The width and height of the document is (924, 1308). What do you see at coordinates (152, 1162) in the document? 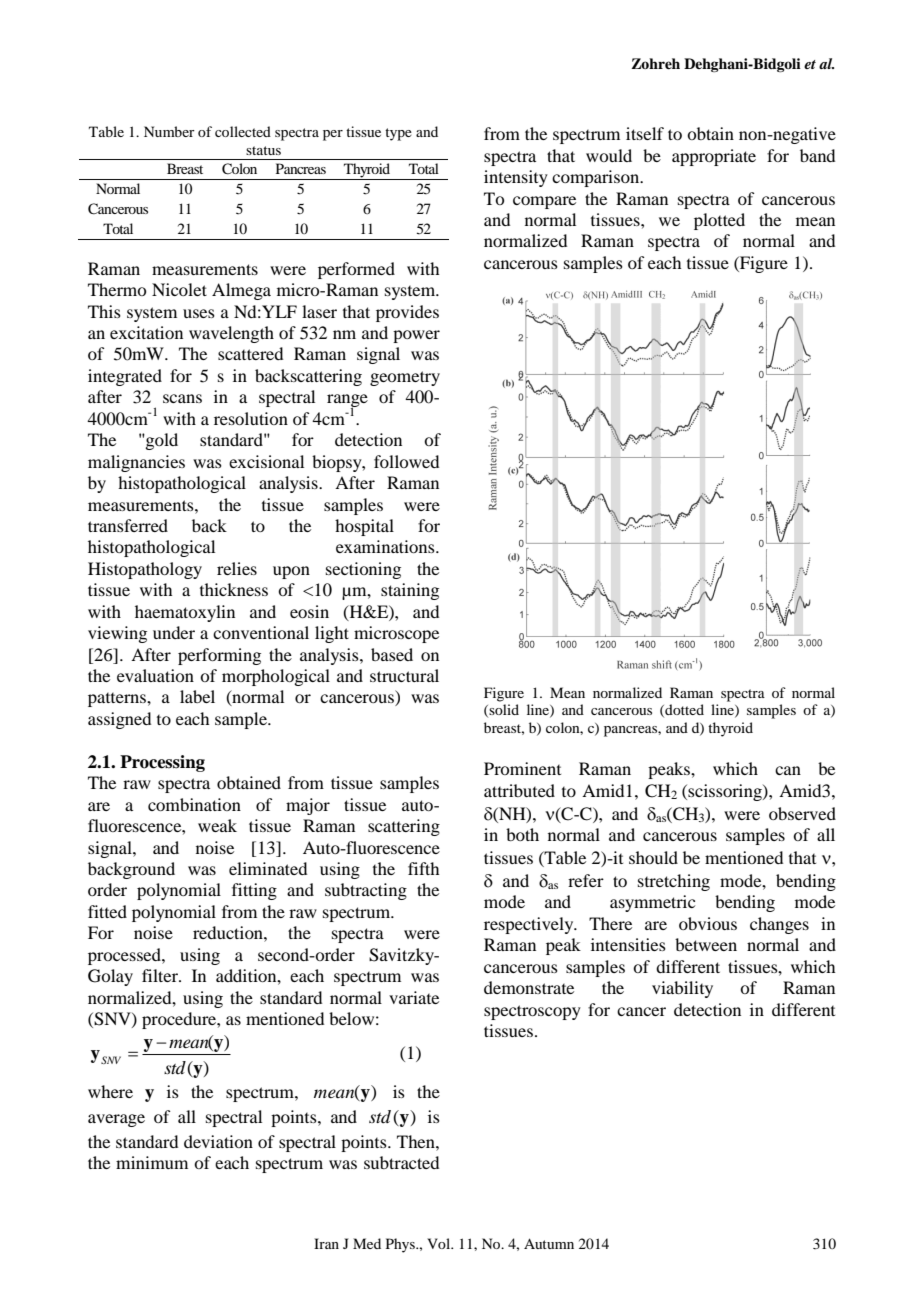
I see `minimum` at bounding box center [152, 1162].
